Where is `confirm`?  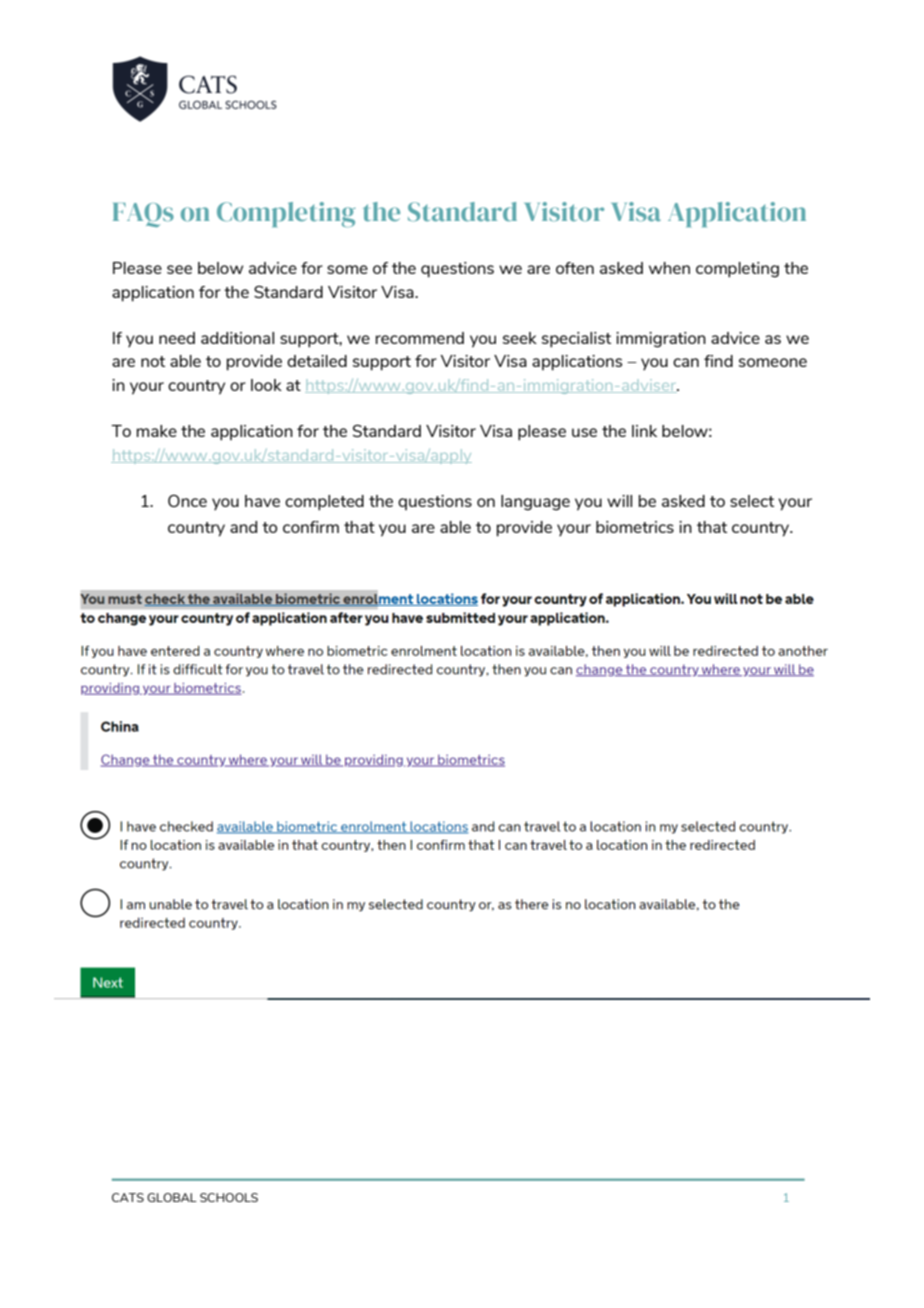 confirm is located at coordinates (311, 527).
